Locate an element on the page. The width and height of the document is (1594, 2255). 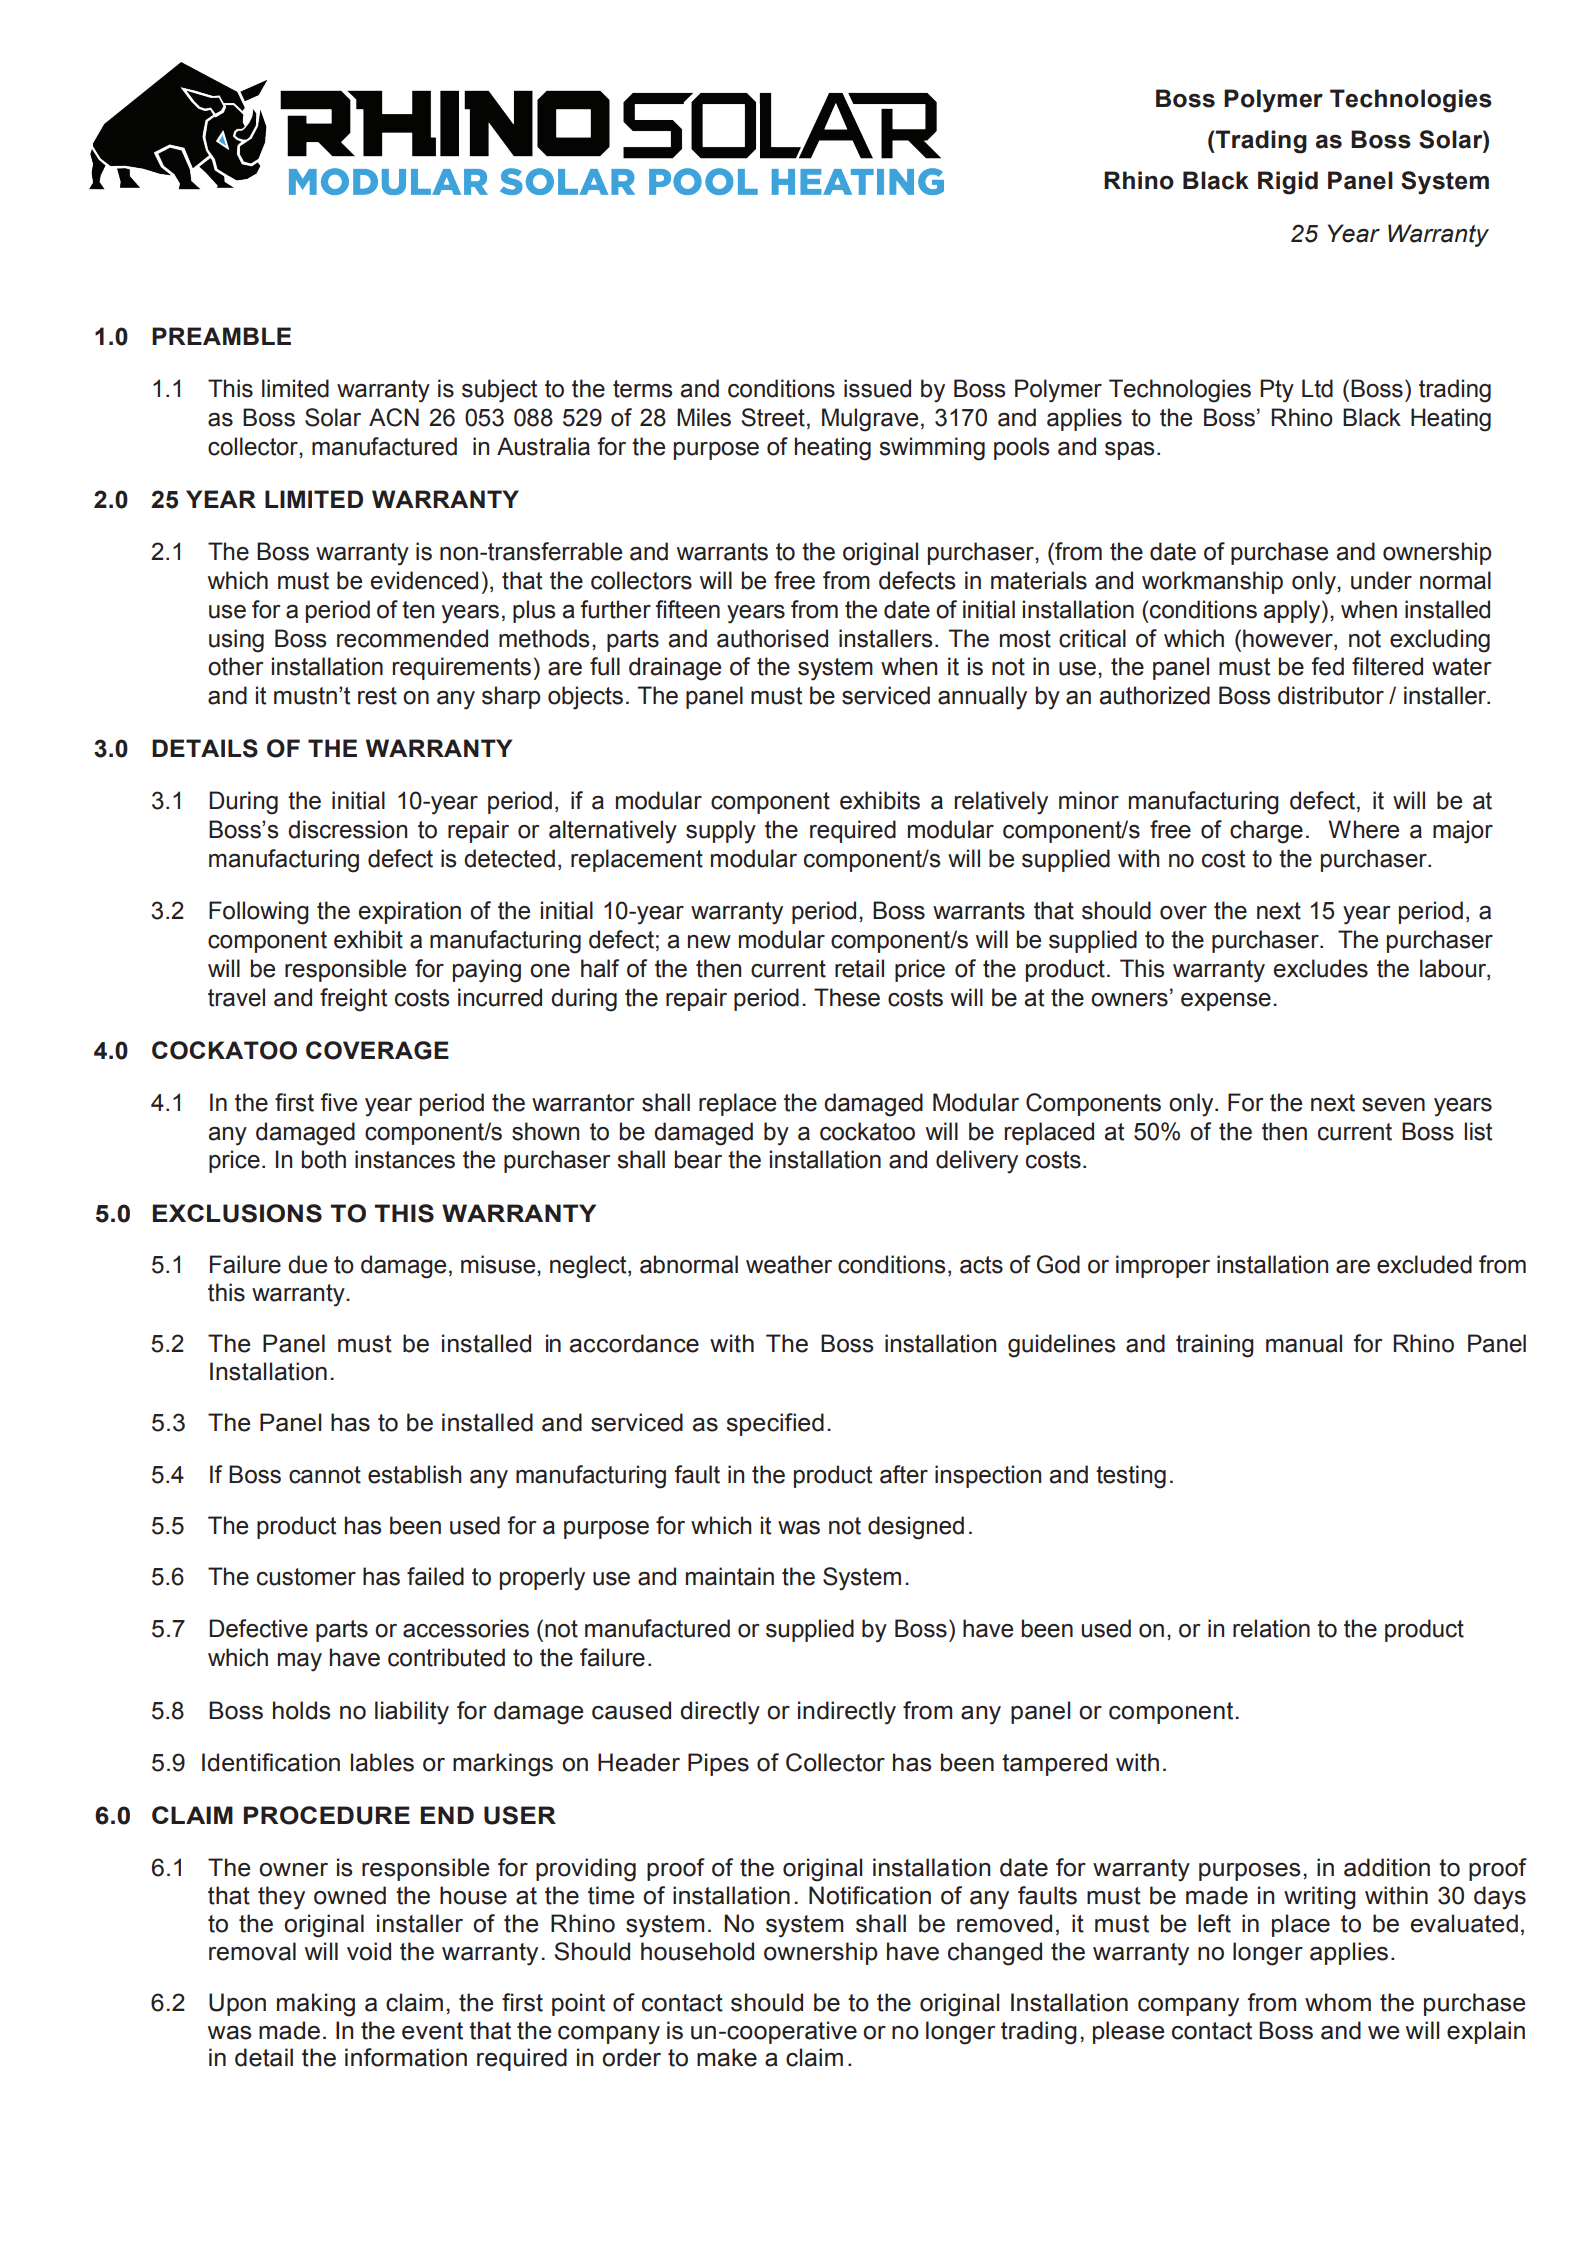
making is located at coordinates (316, 2005).
